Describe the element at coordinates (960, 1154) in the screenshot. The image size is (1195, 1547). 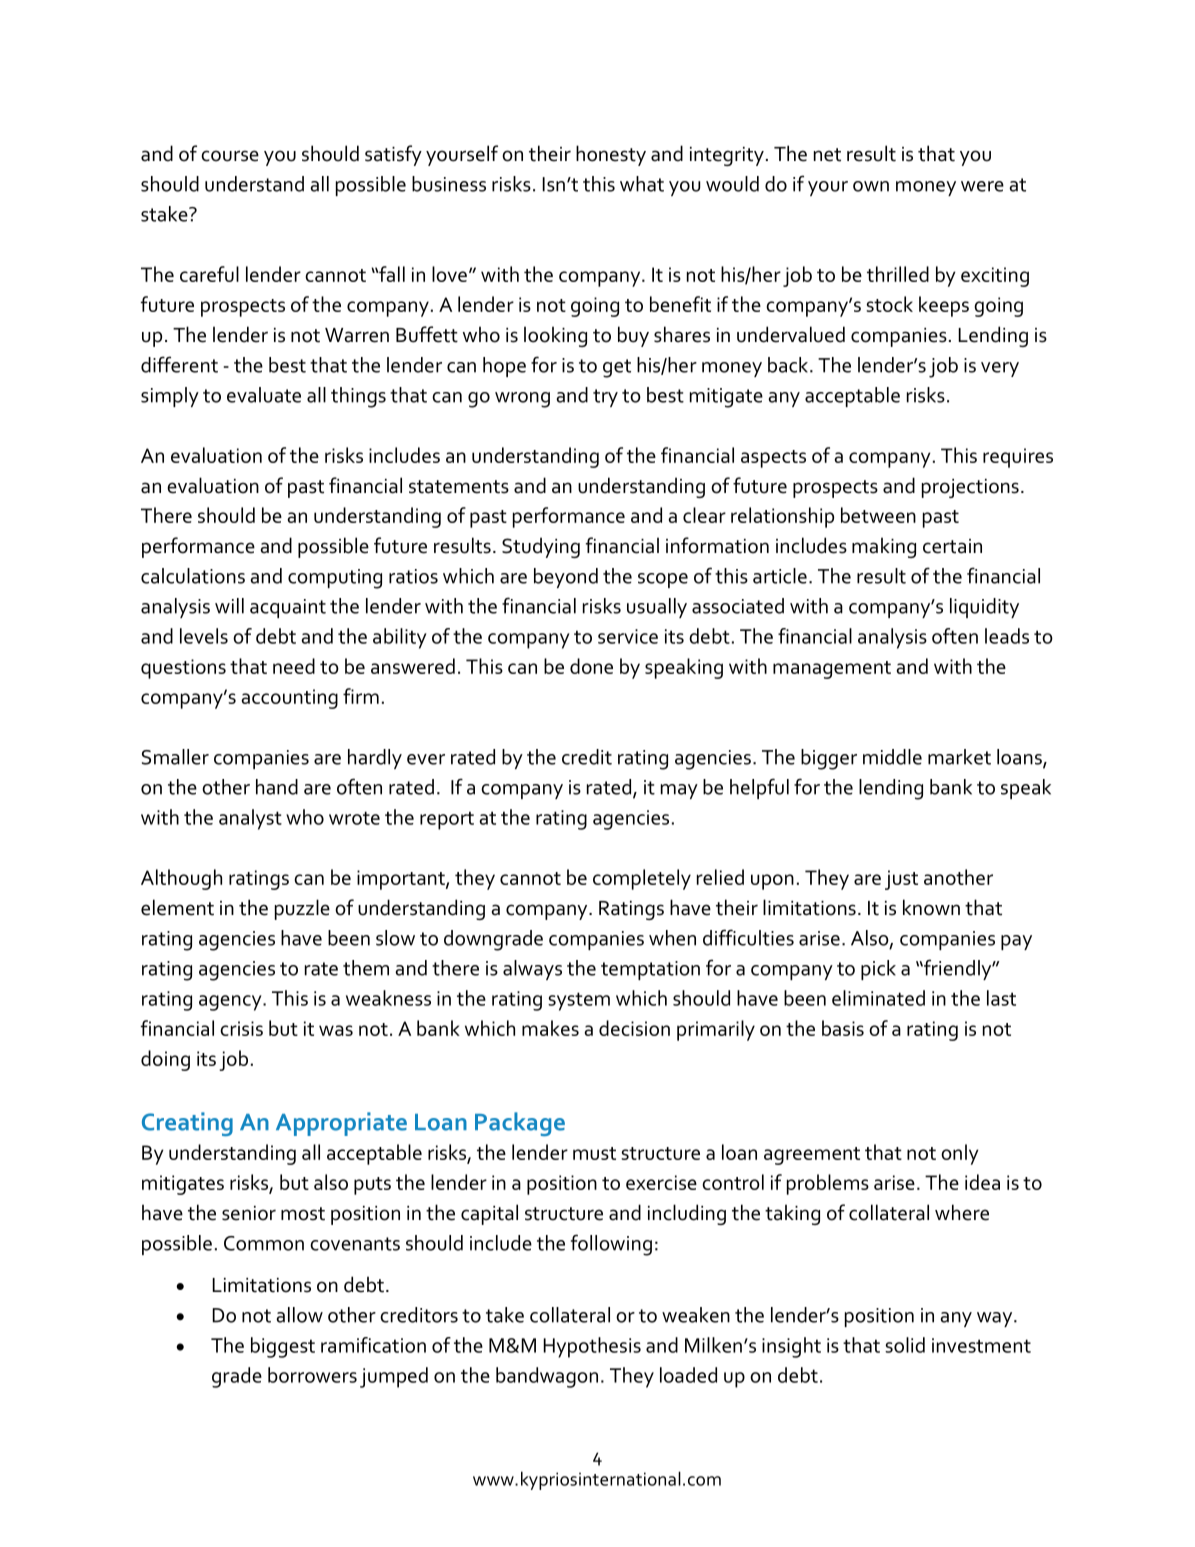
I see `only` at that location.
